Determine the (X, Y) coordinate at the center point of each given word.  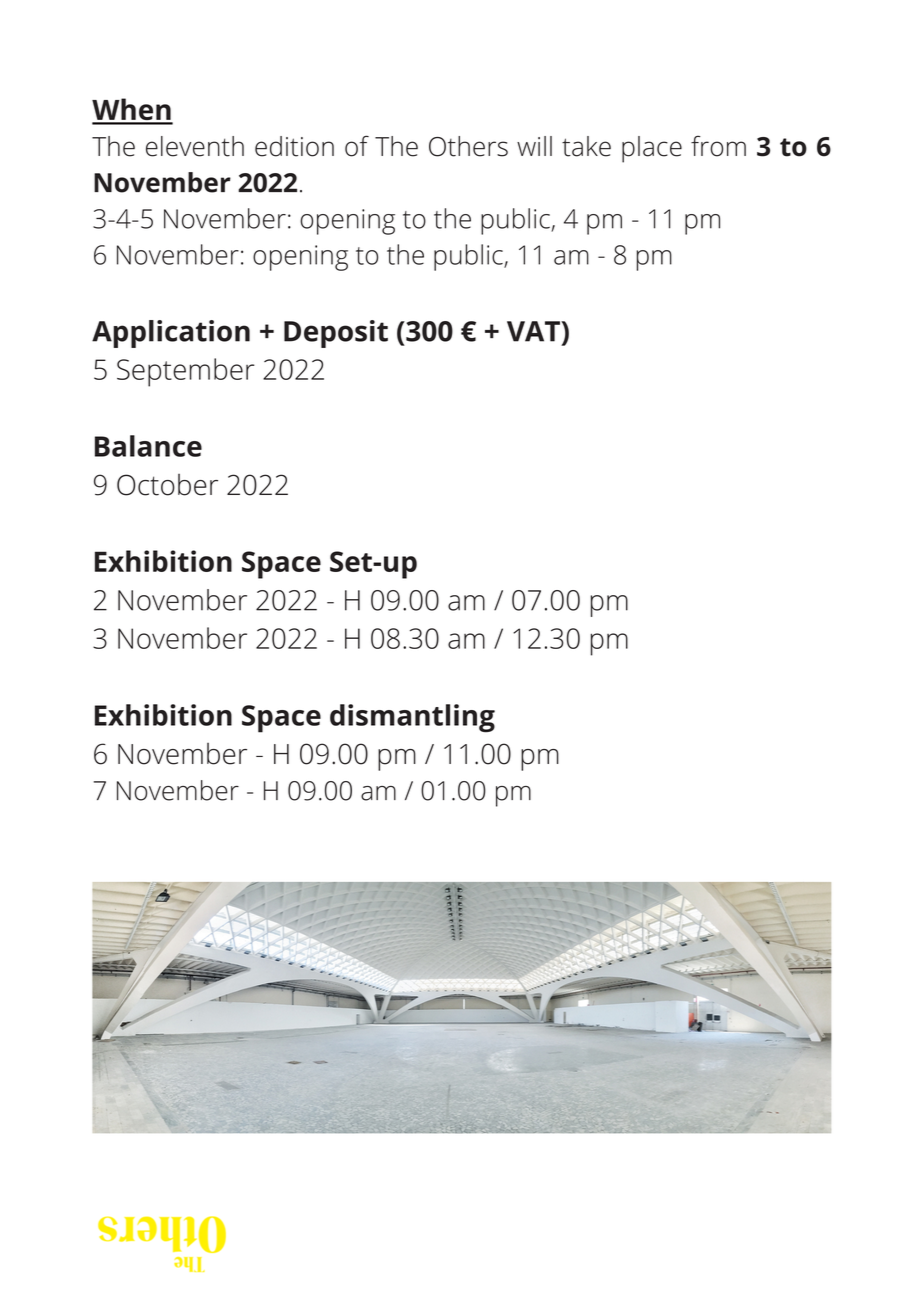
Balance (148, 446)
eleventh (195, 146)
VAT (534, 331)
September (186, 372)
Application (171, 334)
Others (468, 146)
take (586, 146)
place (652, 149)
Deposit (336, 334)
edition (294, 146)
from (718, 146)
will (534, 146)
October (167, 485)
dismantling (412, 718)
